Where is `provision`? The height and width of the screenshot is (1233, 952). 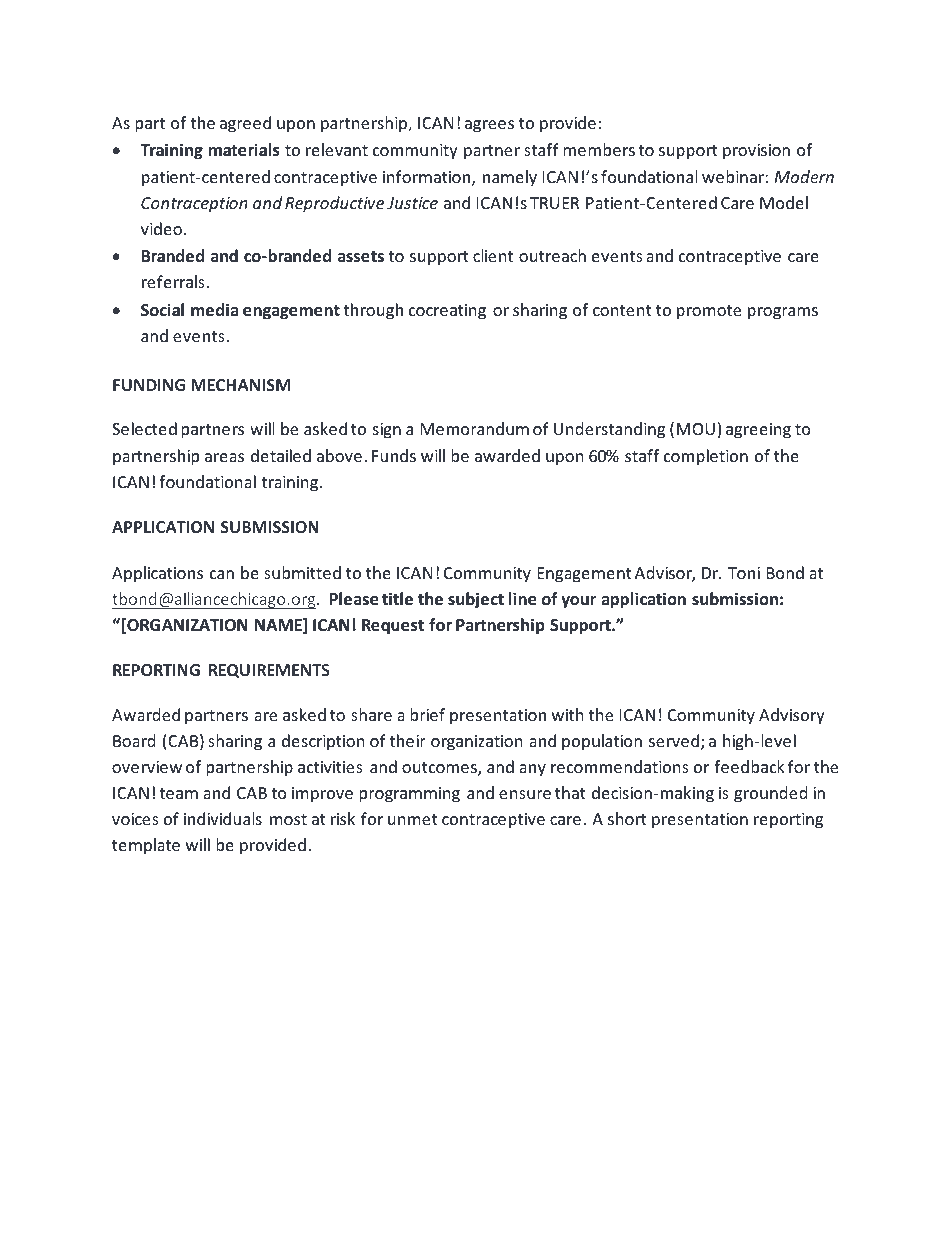
provision is located at coordinates (756, 152).
